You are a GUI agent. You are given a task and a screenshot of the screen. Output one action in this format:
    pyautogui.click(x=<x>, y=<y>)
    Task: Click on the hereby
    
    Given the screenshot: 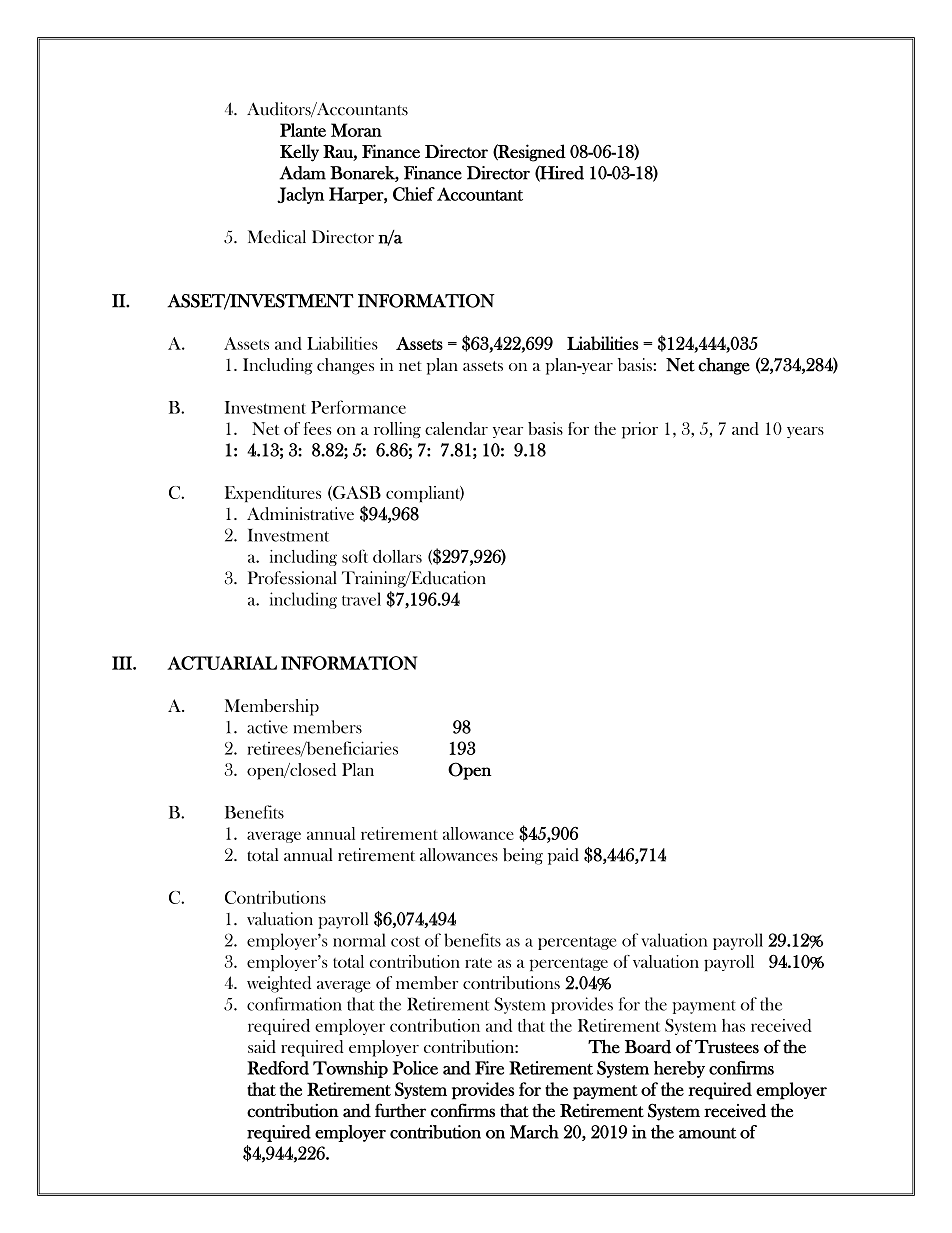 What is the action you would take?
    pyautogui.click(x=679, y=1069)
